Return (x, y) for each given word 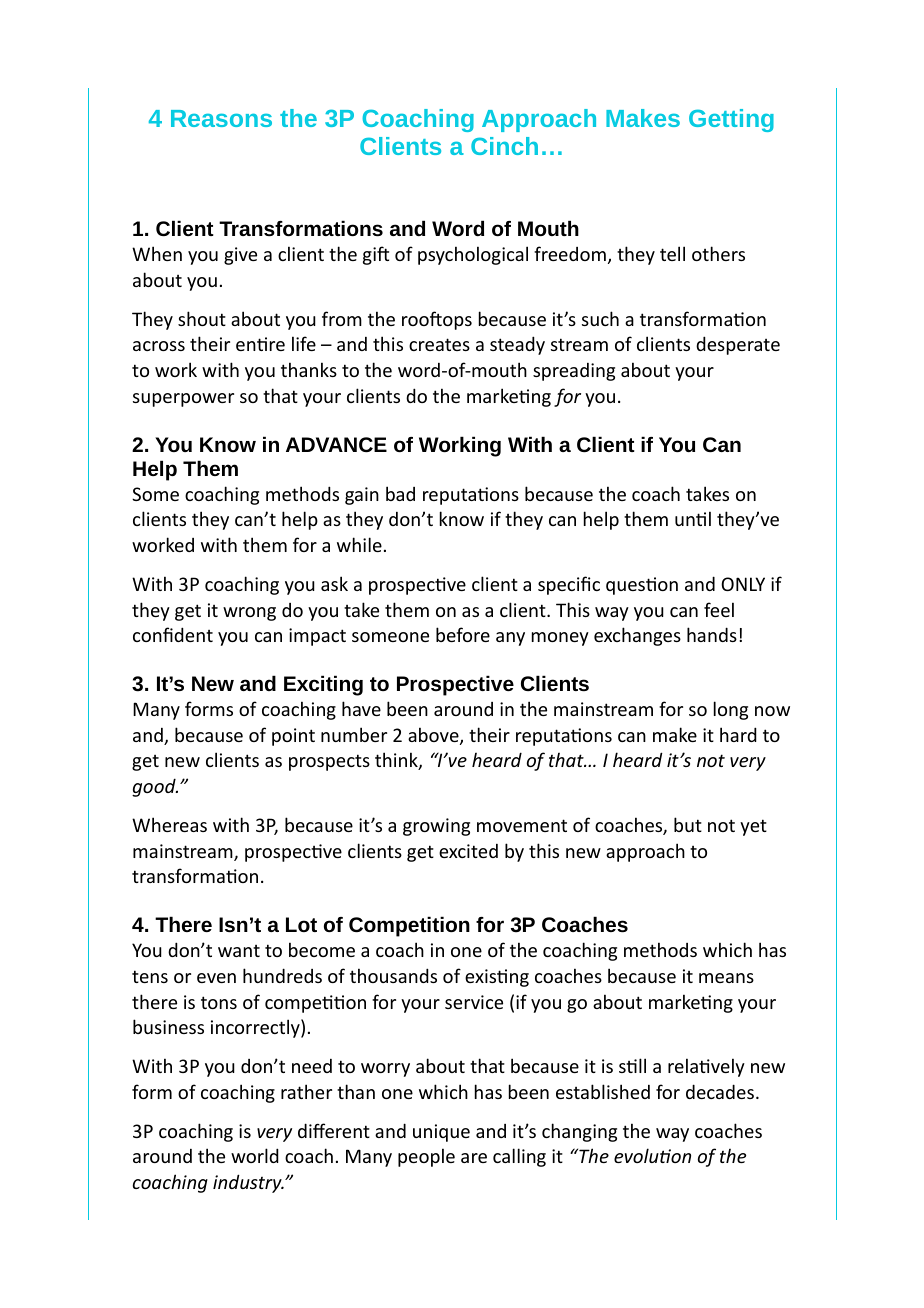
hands (712, 634)
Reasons (221, 118)
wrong (249, 614)
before (463, 634)
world (255, 1155)
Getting (731, 120)
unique (441, 1133)
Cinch (504, 146)
